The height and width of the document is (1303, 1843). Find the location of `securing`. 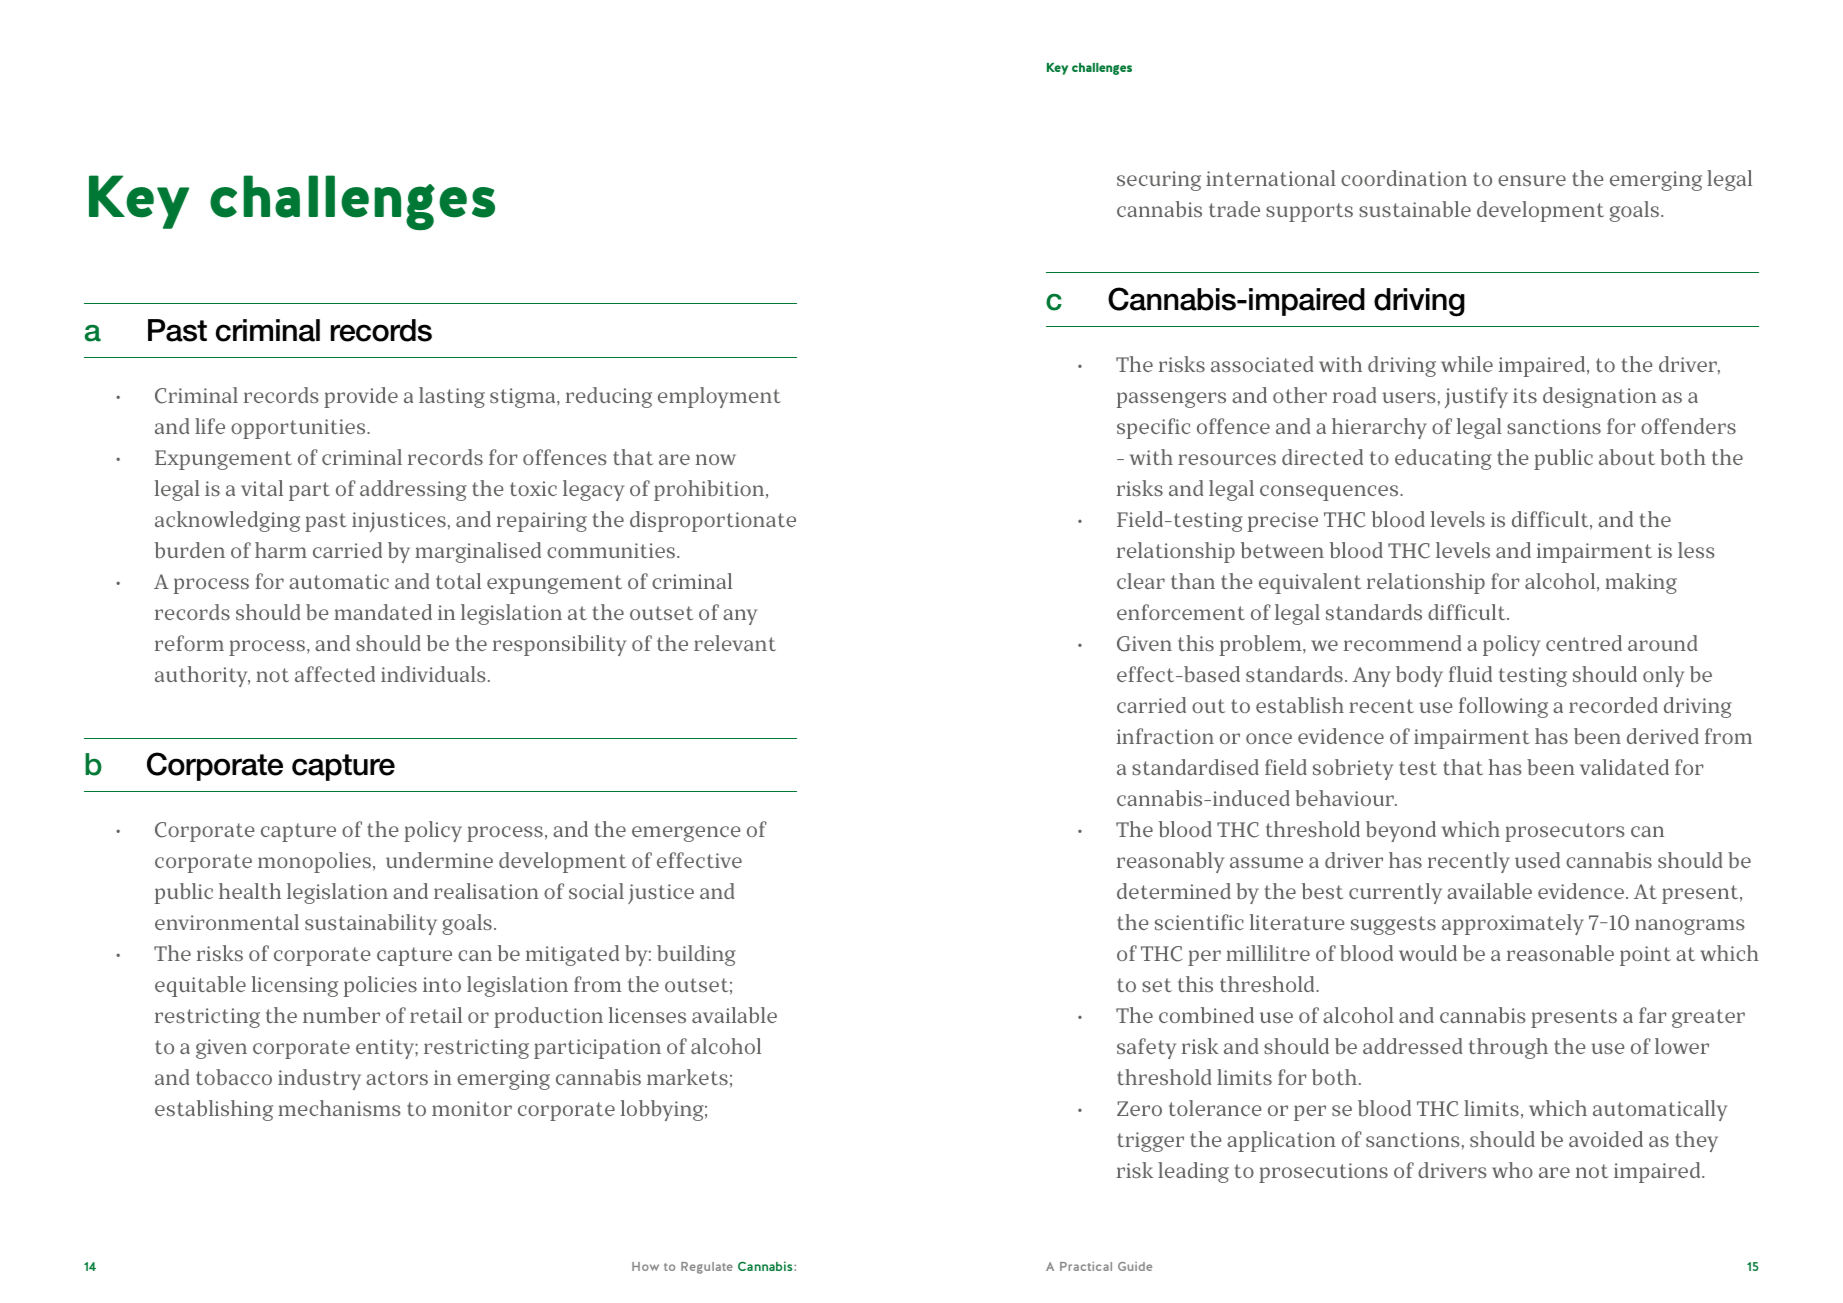

securing is located at coordinates (1159, 181).
